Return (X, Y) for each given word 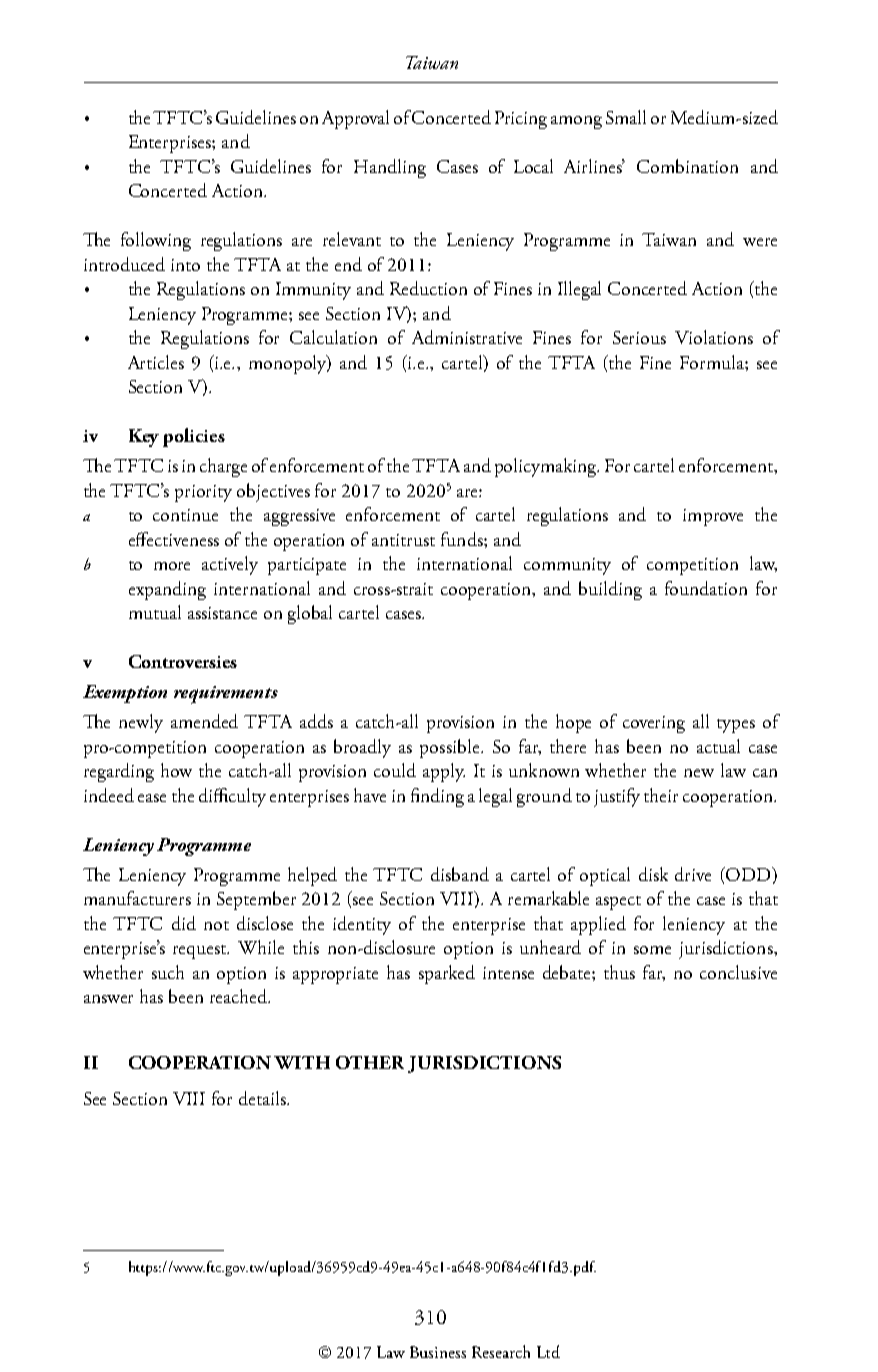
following (156, 241)
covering (654, 724)
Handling (390, 168)
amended (204, 721)
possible (451, 748)
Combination (687, 166)
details (263, 1098)
